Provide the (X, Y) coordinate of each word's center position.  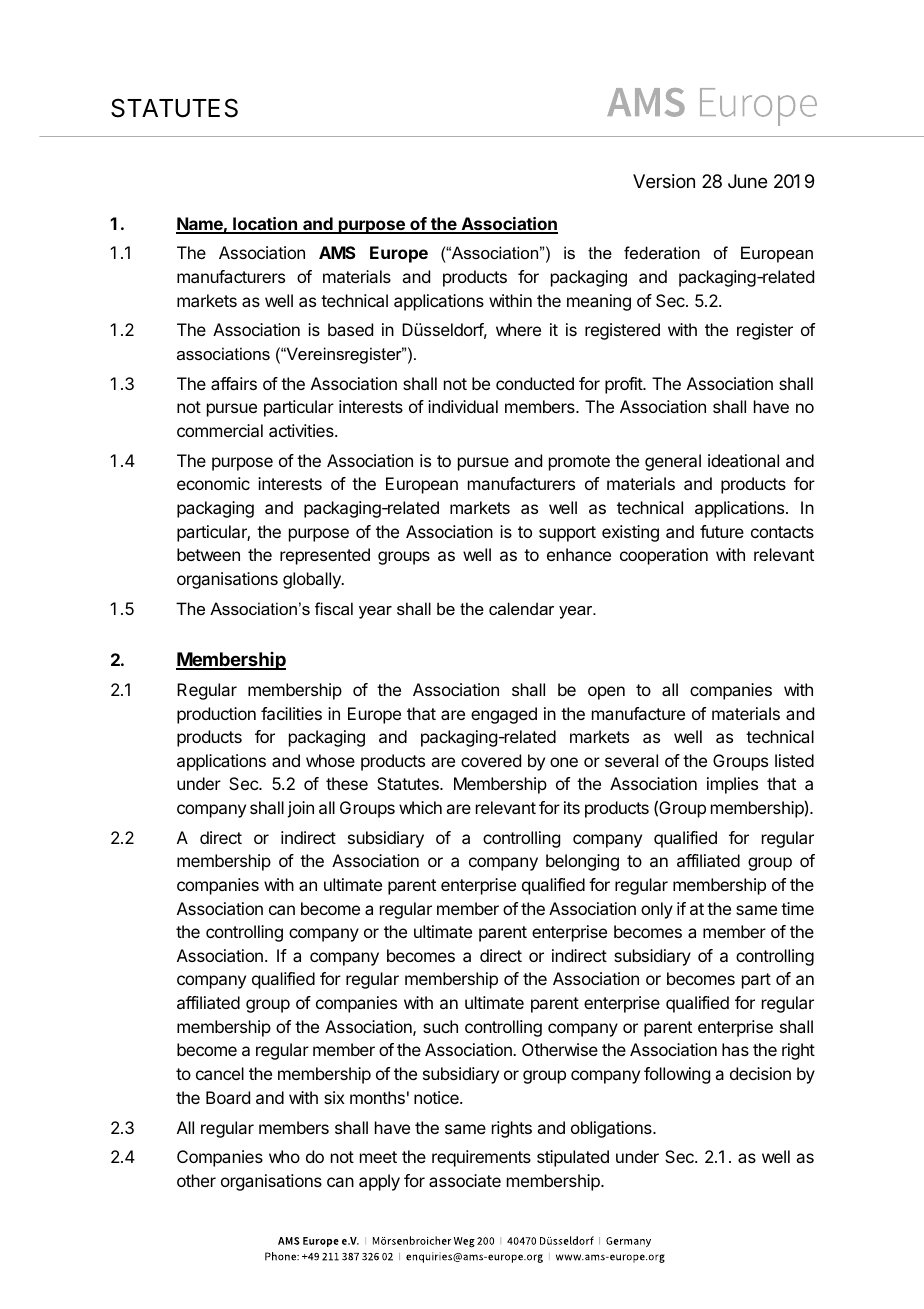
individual (463, 406)
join (300, 809)
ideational (743, 460)
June (747, 181)
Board (228, 1097)
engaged (504, 715)
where (518, 329)
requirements (481, 1158)
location (265, 225)
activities (302, 430)
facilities (291, 713)
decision (760, 1073)
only (657, 910)
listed (794, 760)
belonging (582, 862)
